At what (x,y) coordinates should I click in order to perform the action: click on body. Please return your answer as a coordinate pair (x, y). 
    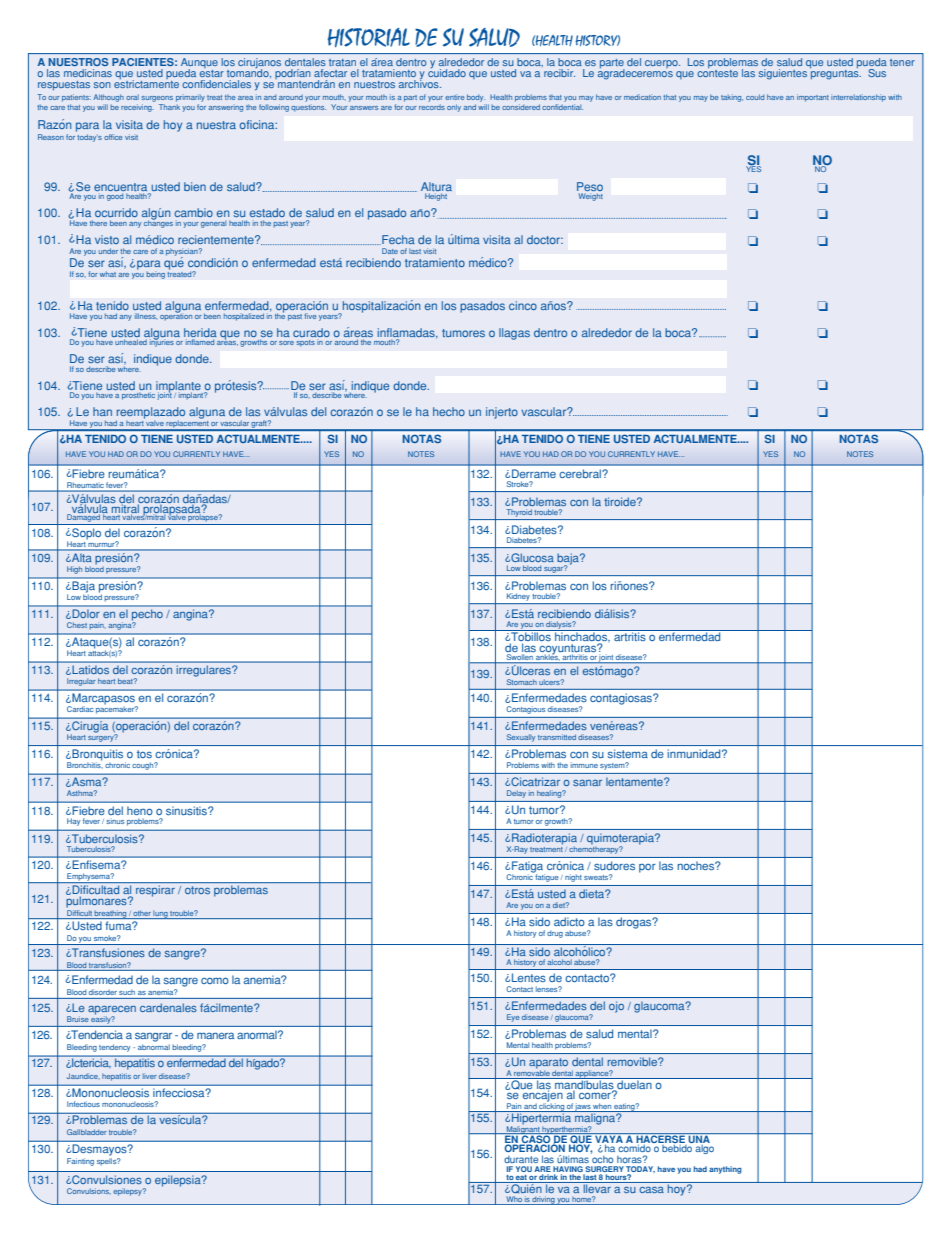
    Looking at the image, I should click on (476, 98).
